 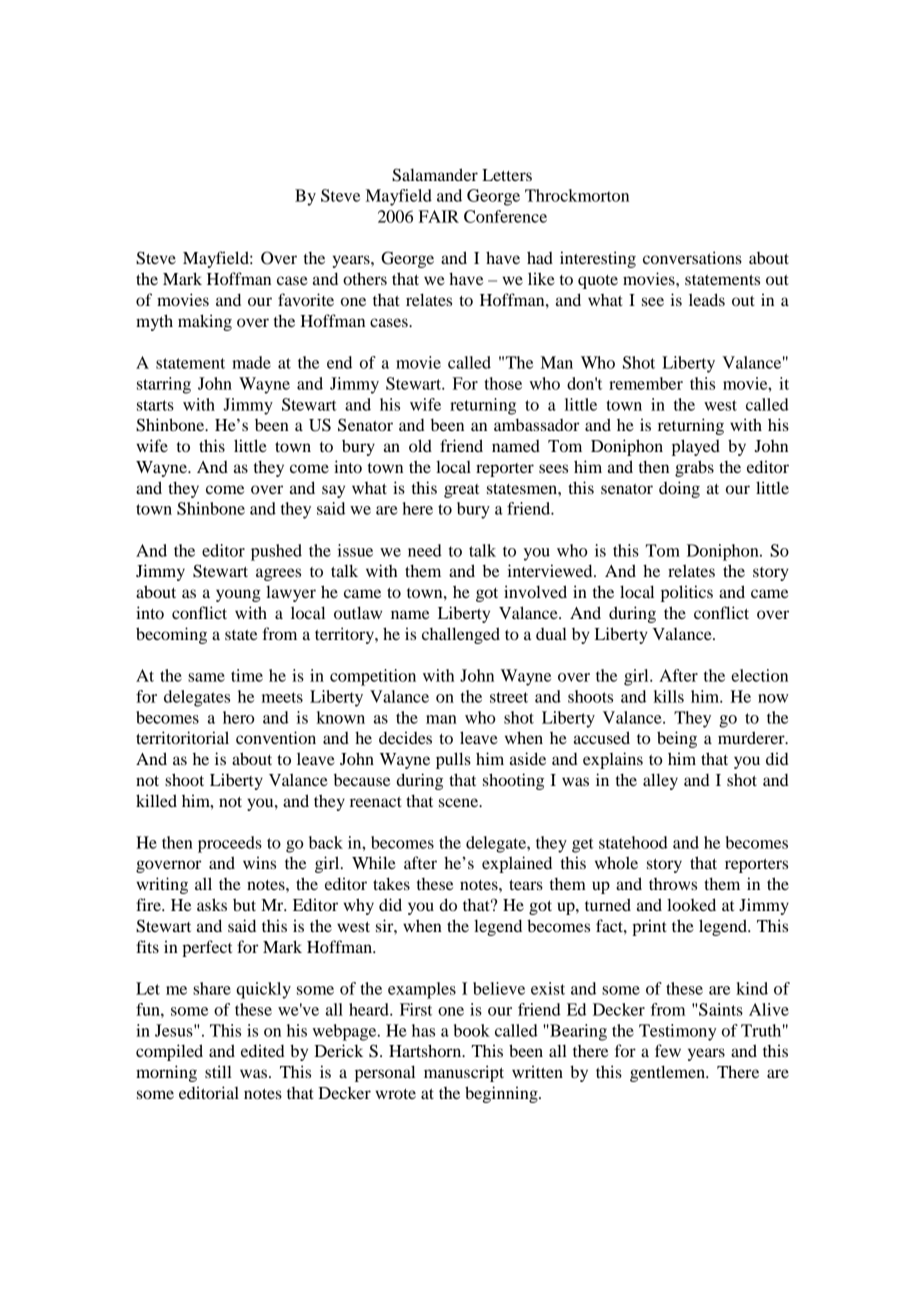 I want to click on alley, so click(x=660, y=781).
